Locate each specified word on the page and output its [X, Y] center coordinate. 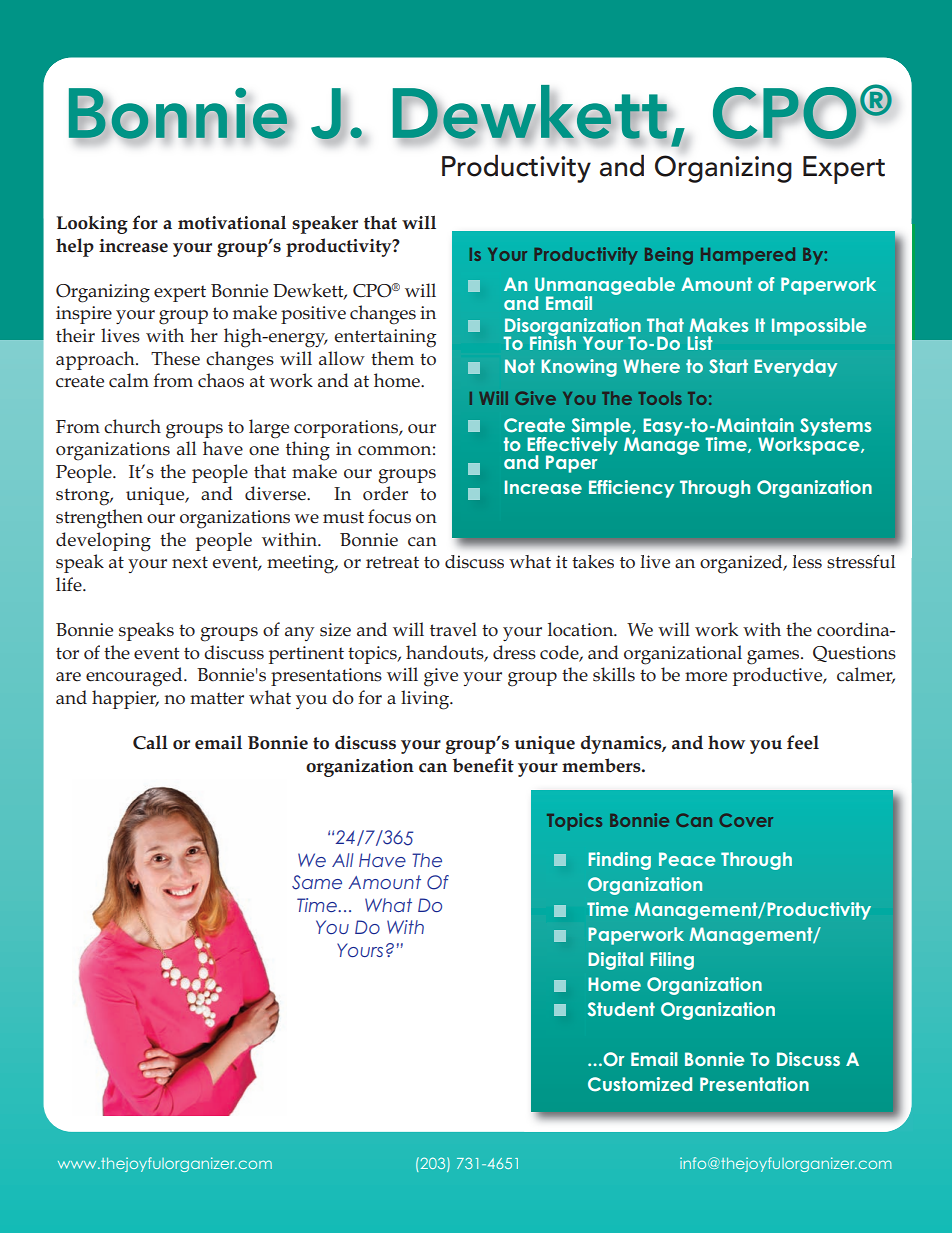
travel [453, 629]
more [706, 677]
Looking [92, 225]
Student [621, 1009]
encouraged [135, 677]
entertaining [385, 338]
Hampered [748, 256]
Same [317, 882]
